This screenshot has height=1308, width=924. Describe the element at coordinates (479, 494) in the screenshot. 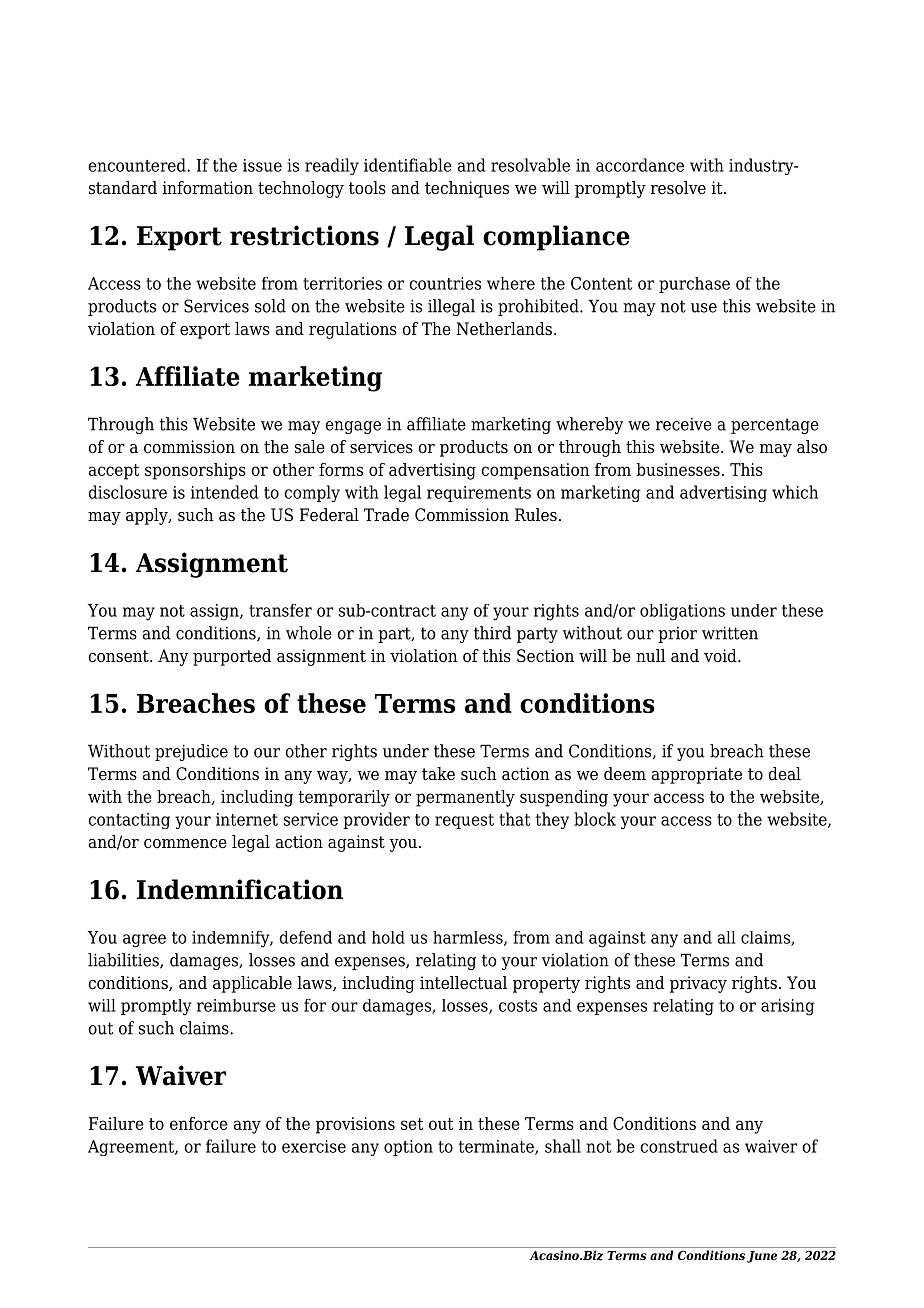

I see `requirements` at that location.
